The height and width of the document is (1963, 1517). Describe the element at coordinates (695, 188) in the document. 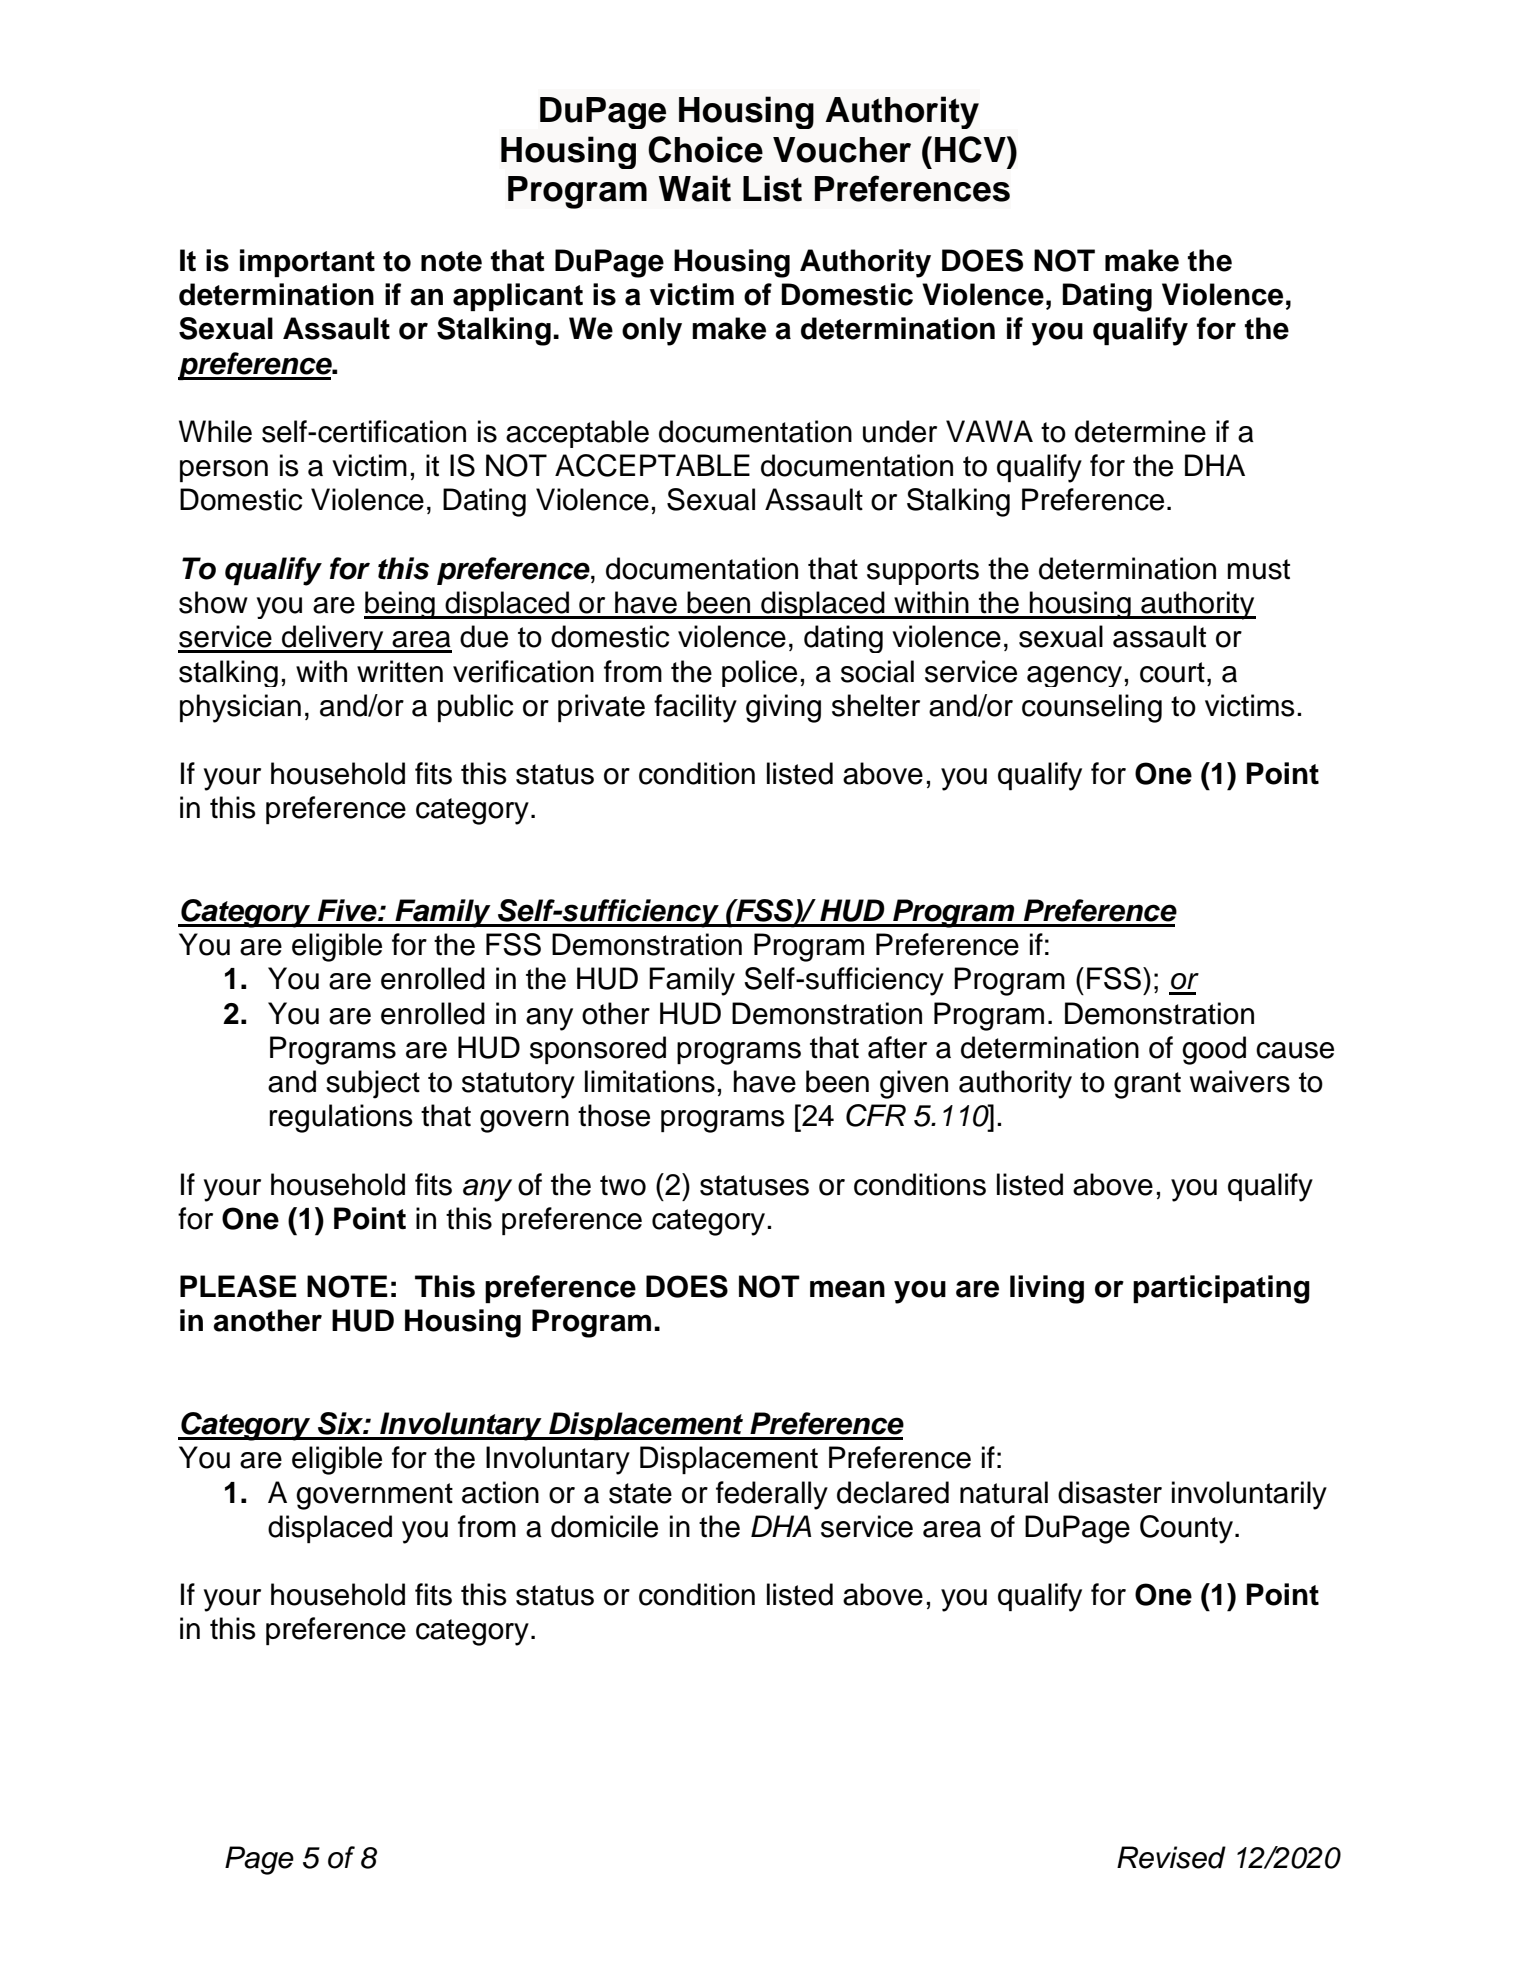

I see `Wait` at that location.
